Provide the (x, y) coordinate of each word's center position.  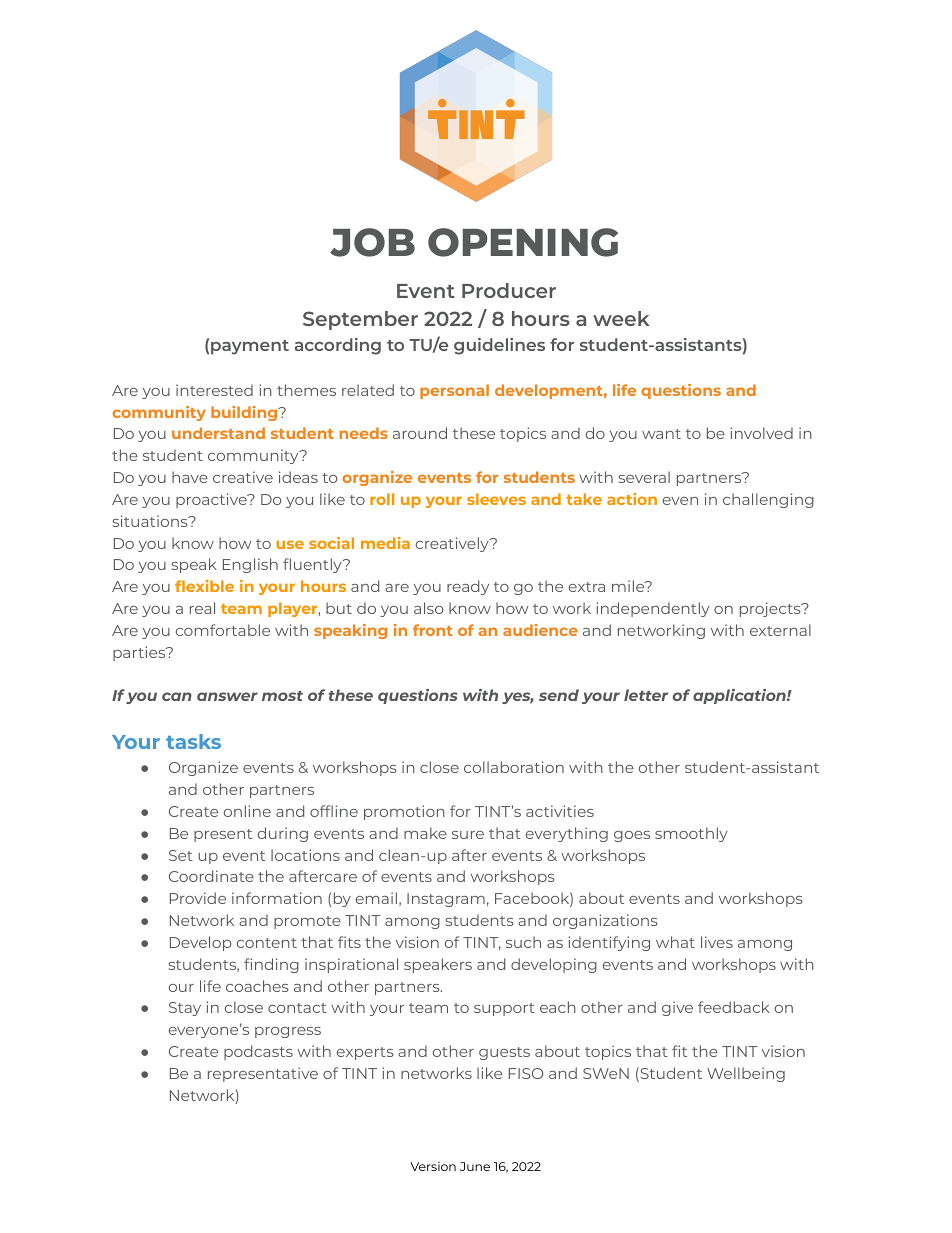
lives (717, 942)
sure (468, 835)
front (433, 630)
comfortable (223, 630)
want (661, 434)
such (523, 942)
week (621, 318)
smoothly (691, 834)
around (420, 433)
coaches (257, 986)
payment (250, 347)
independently (653, 609)
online (247, 811)
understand (218, 433)
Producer (509, 290)
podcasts (258, 1052)
